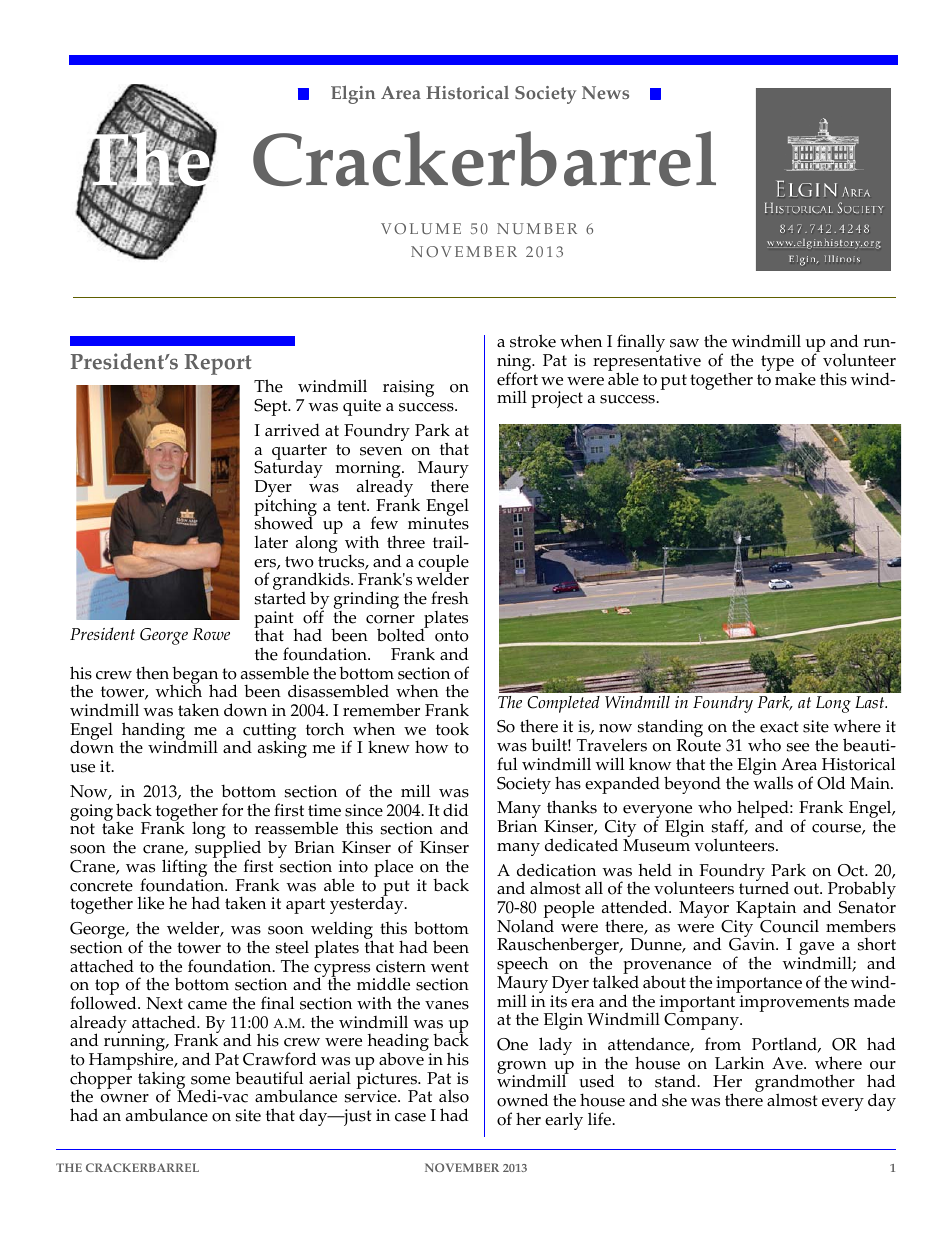  I want to click on Rowe, so click(211, 634).
